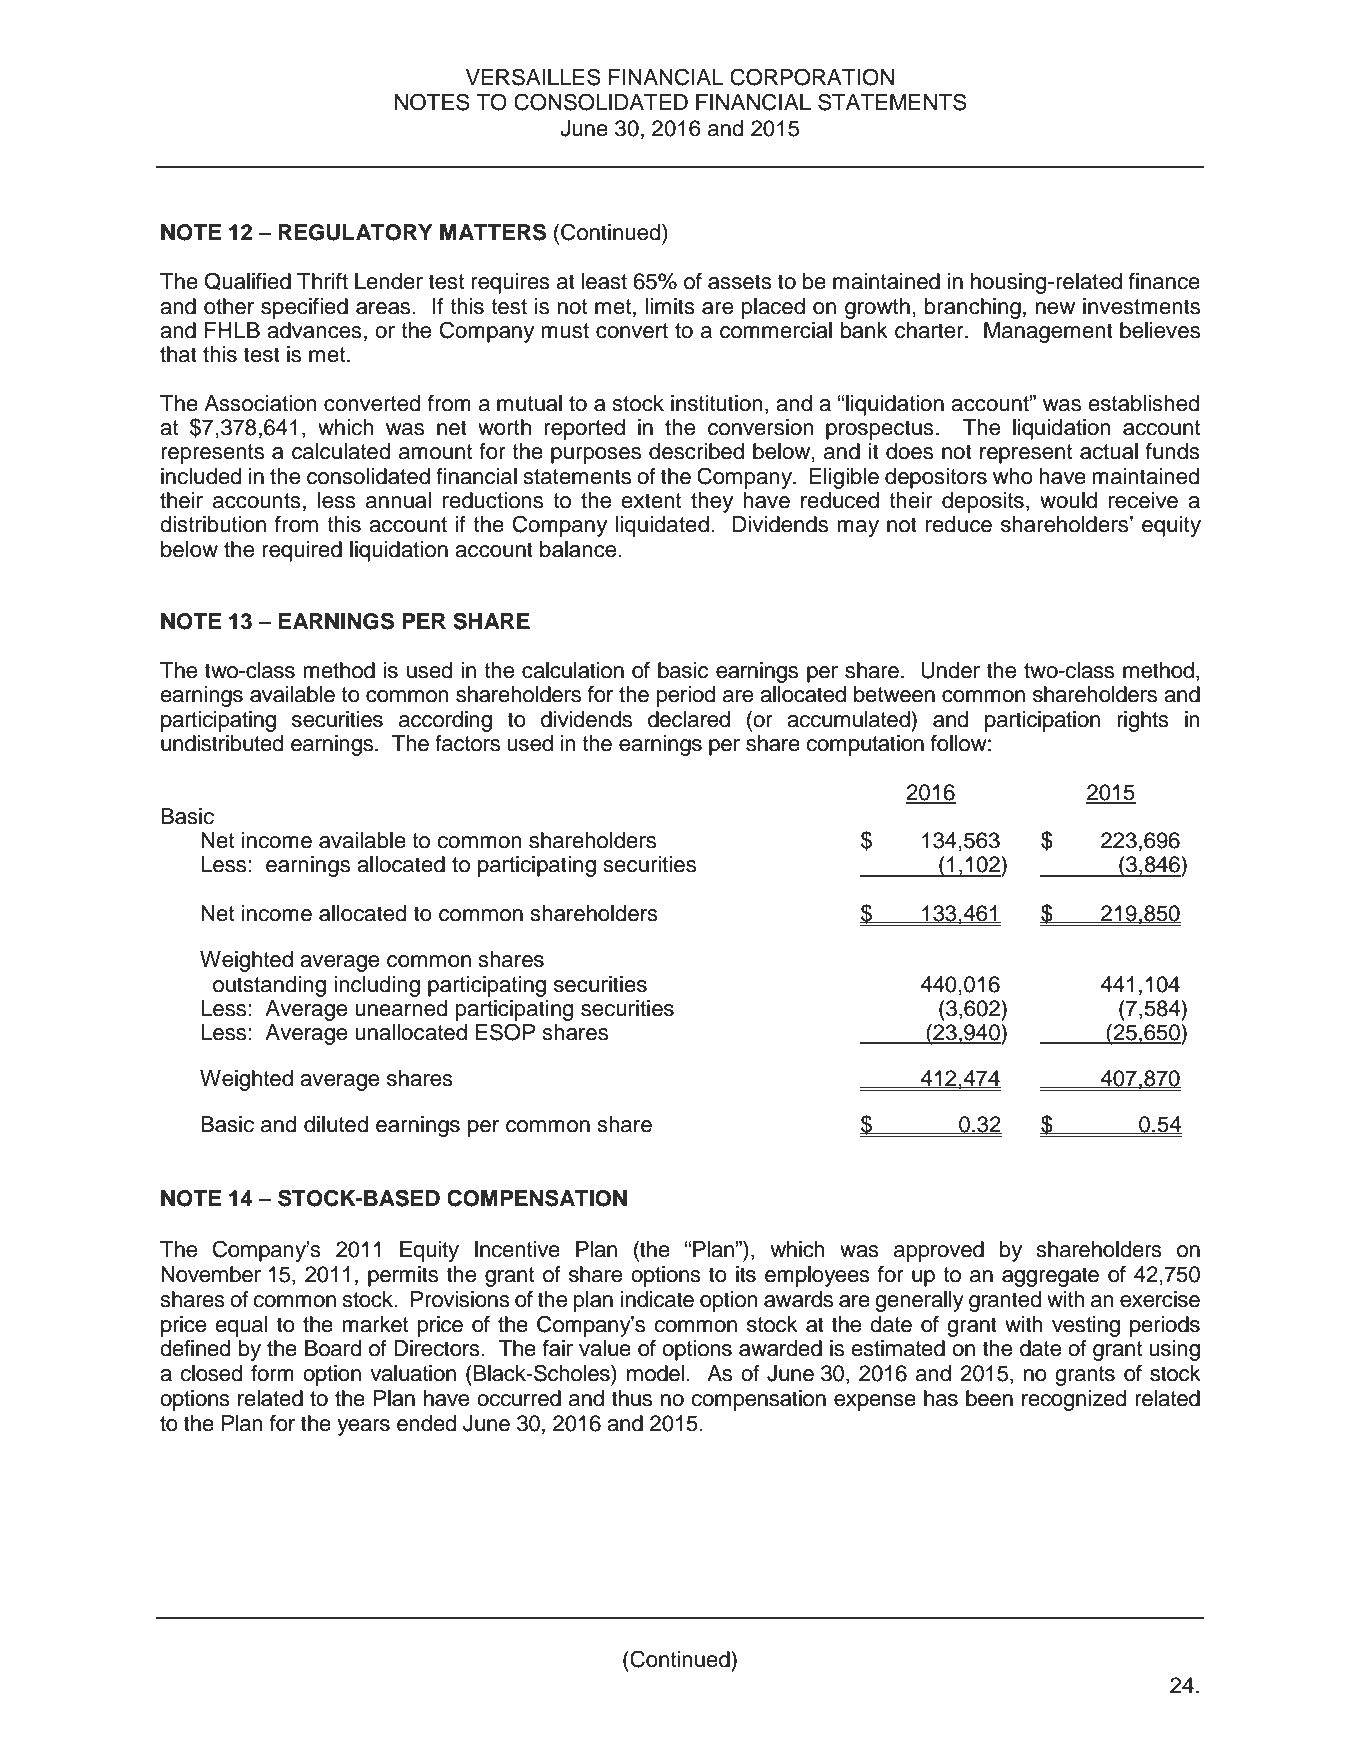  I want to click on recognized, so click(1074, 1400).
